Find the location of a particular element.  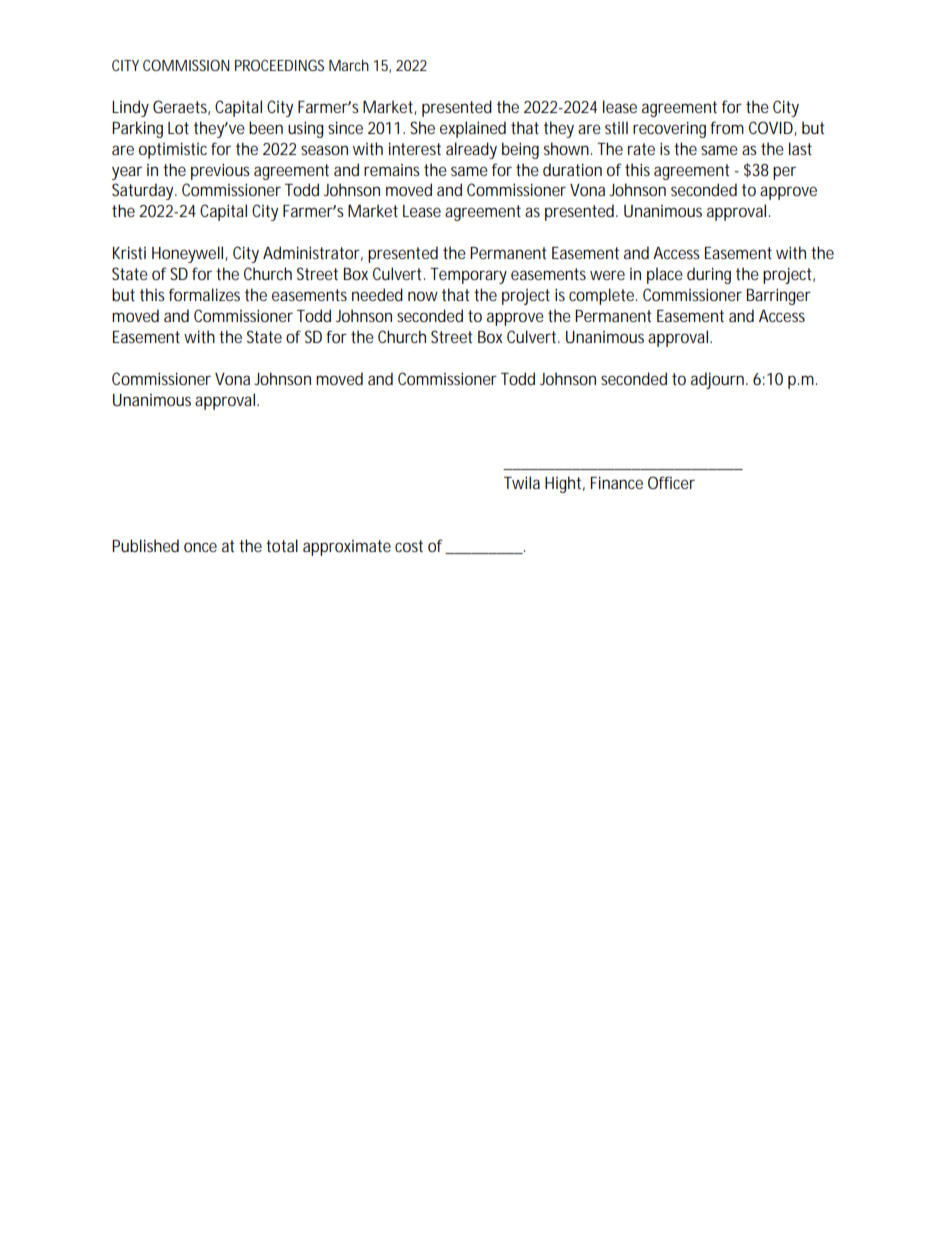

once is located at coordinates (200, 547).
